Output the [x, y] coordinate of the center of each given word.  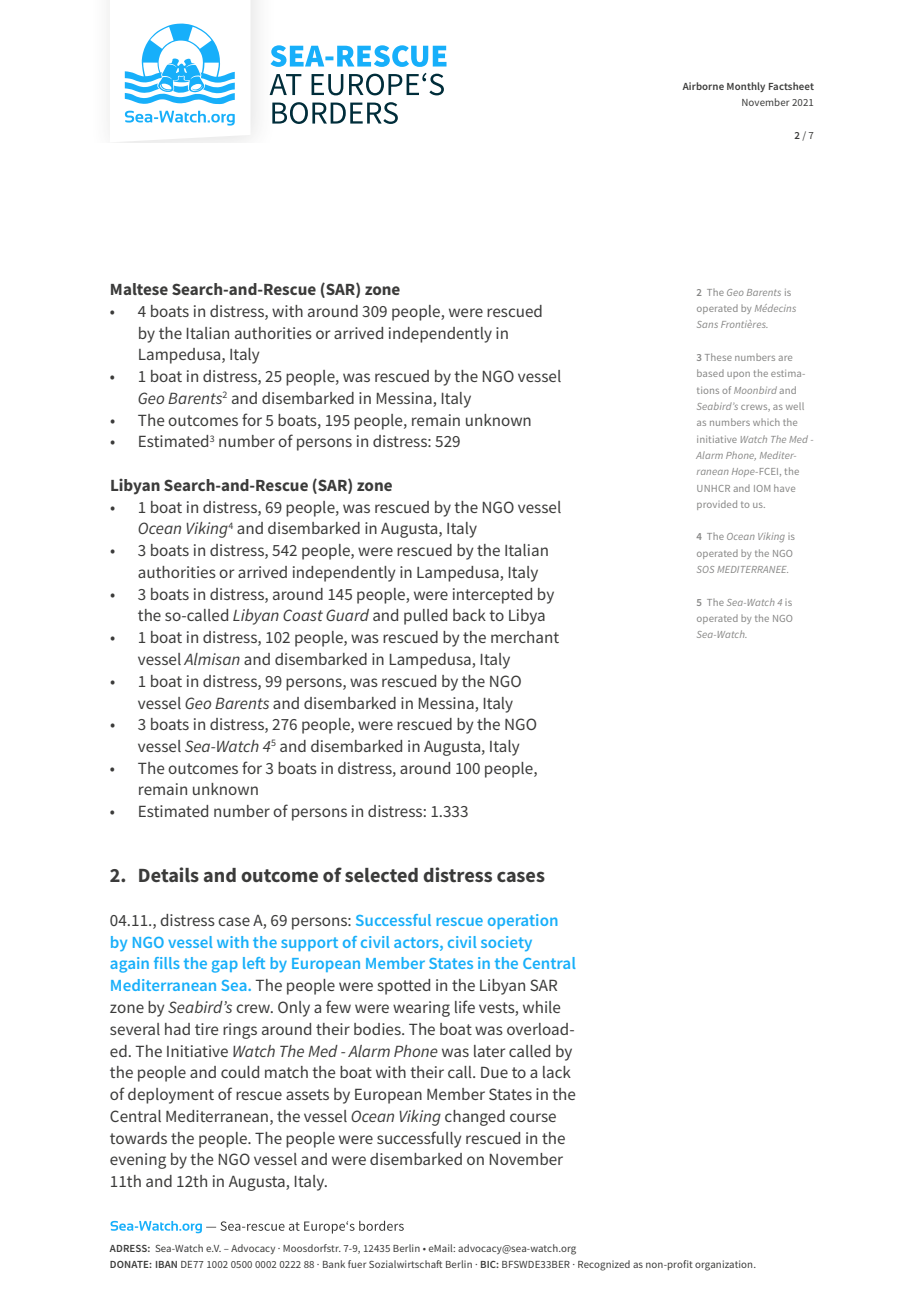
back [469, 615]
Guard [347, 615]
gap [225, 966]
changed [475, 1118]
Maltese [139, 289]
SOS [705, 569]
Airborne [703, 86]
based [710, 373]
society [506, 943]
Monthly [746, 87]
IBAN [166, 1264]
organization [725, 1265]
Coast [303, 615]
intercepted [492, 596]
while [541, 1007]
